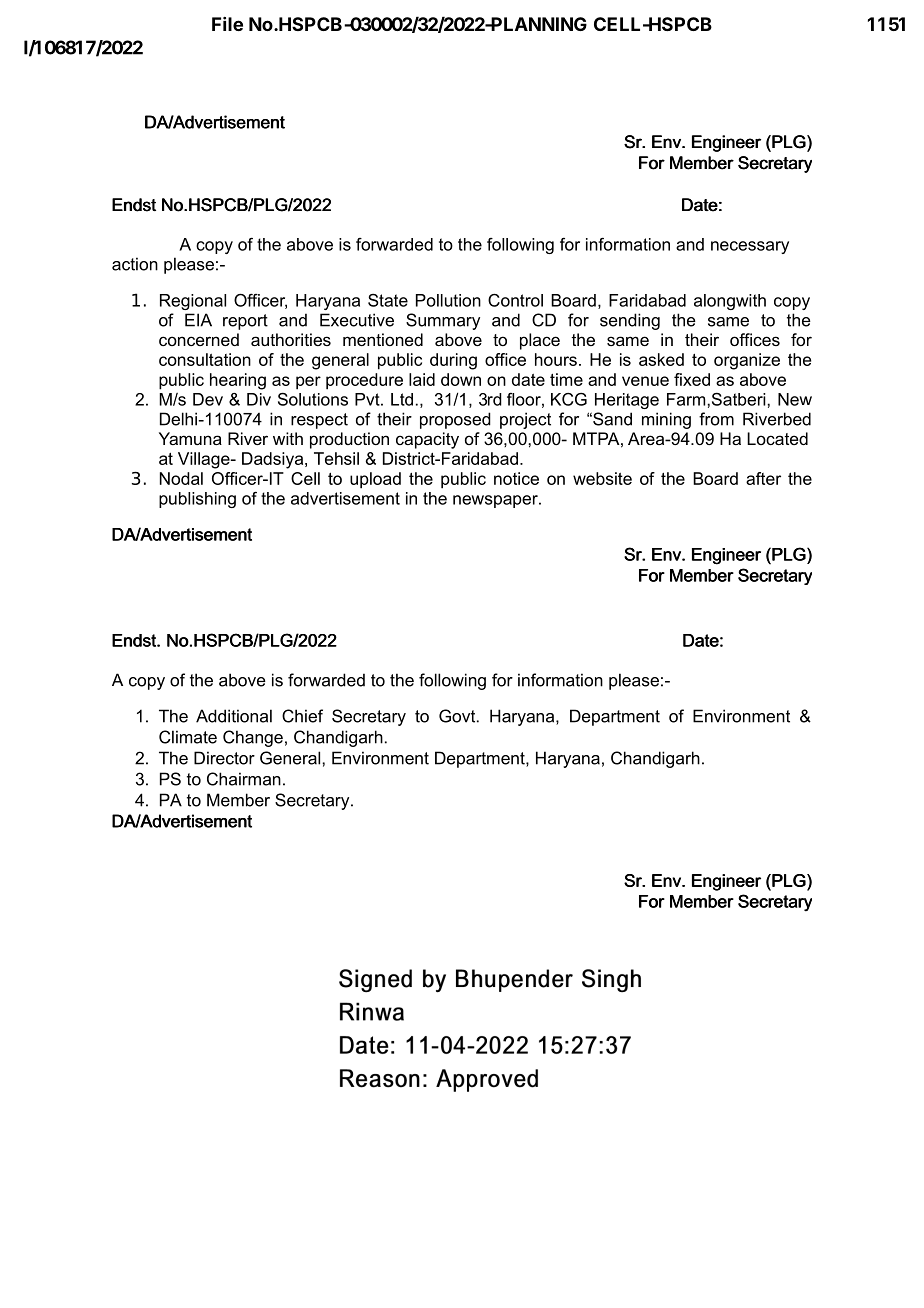  Describe the element at coordinates (224, 758) in the screenshot. I see `Director` at that location.
